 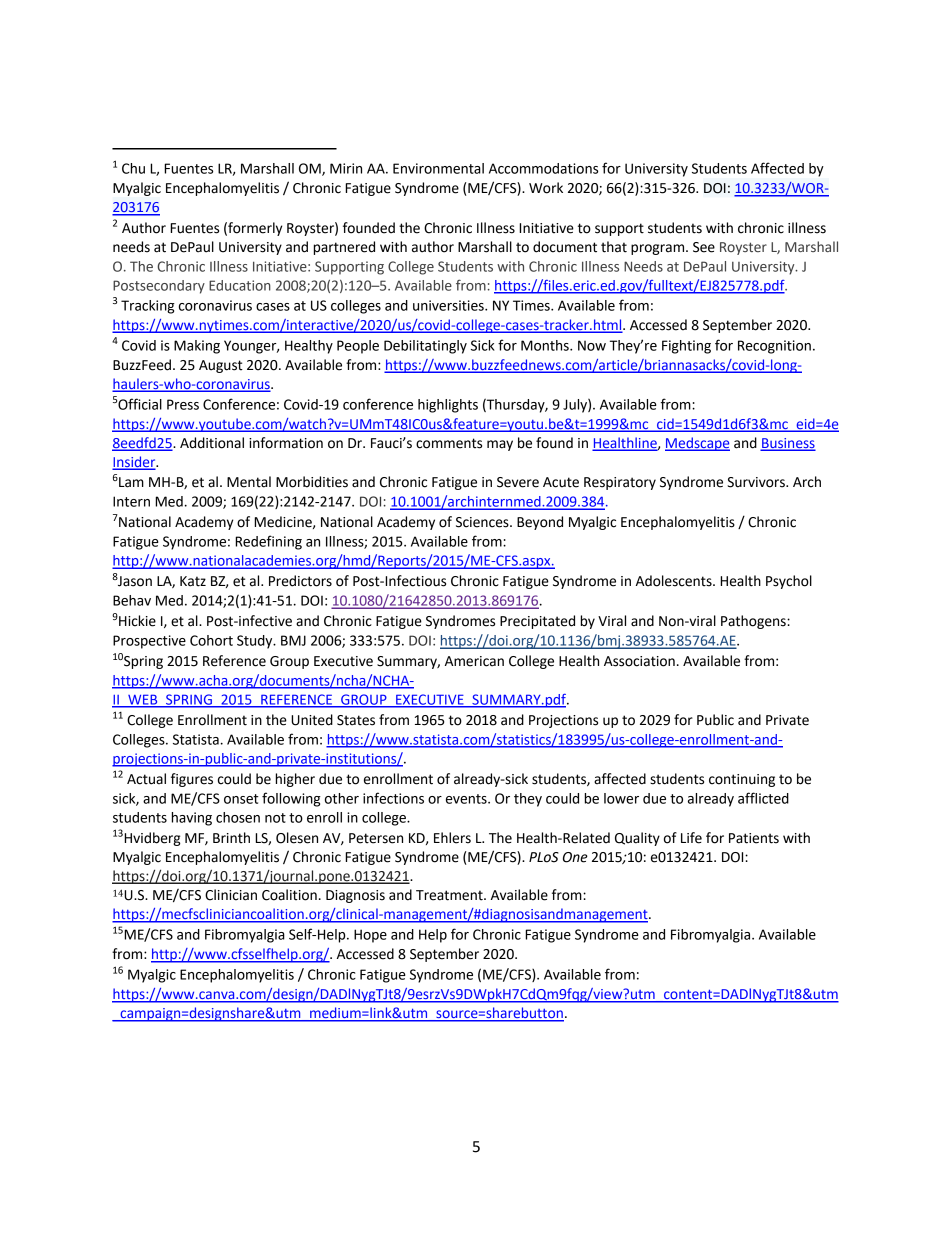 What do you see at coordinates (704, 247) in the image?
I see `See` at bounding box center [704, 247].
